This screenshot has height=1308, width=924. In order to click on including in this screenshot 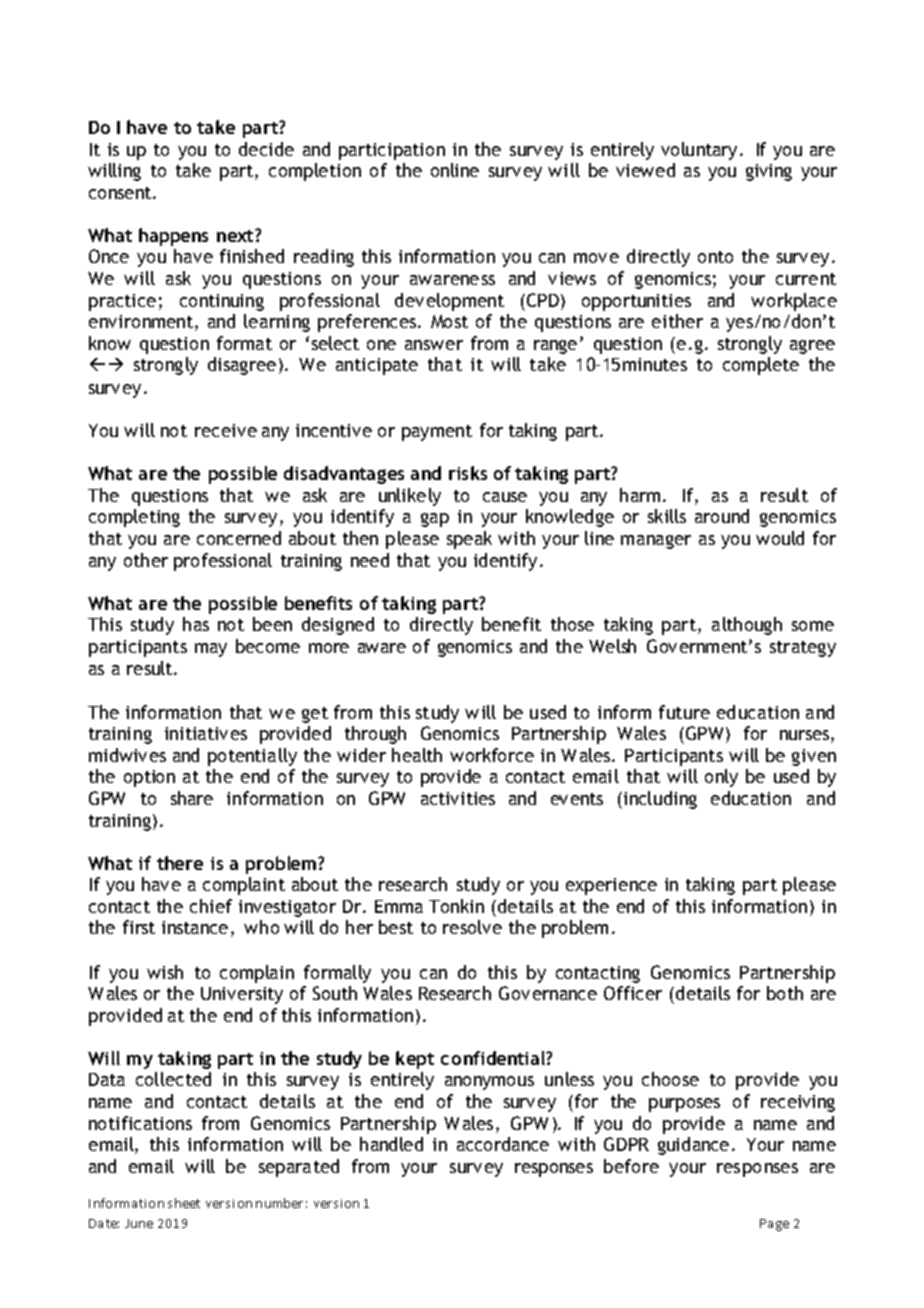, I will do `click(660, 800)`.
